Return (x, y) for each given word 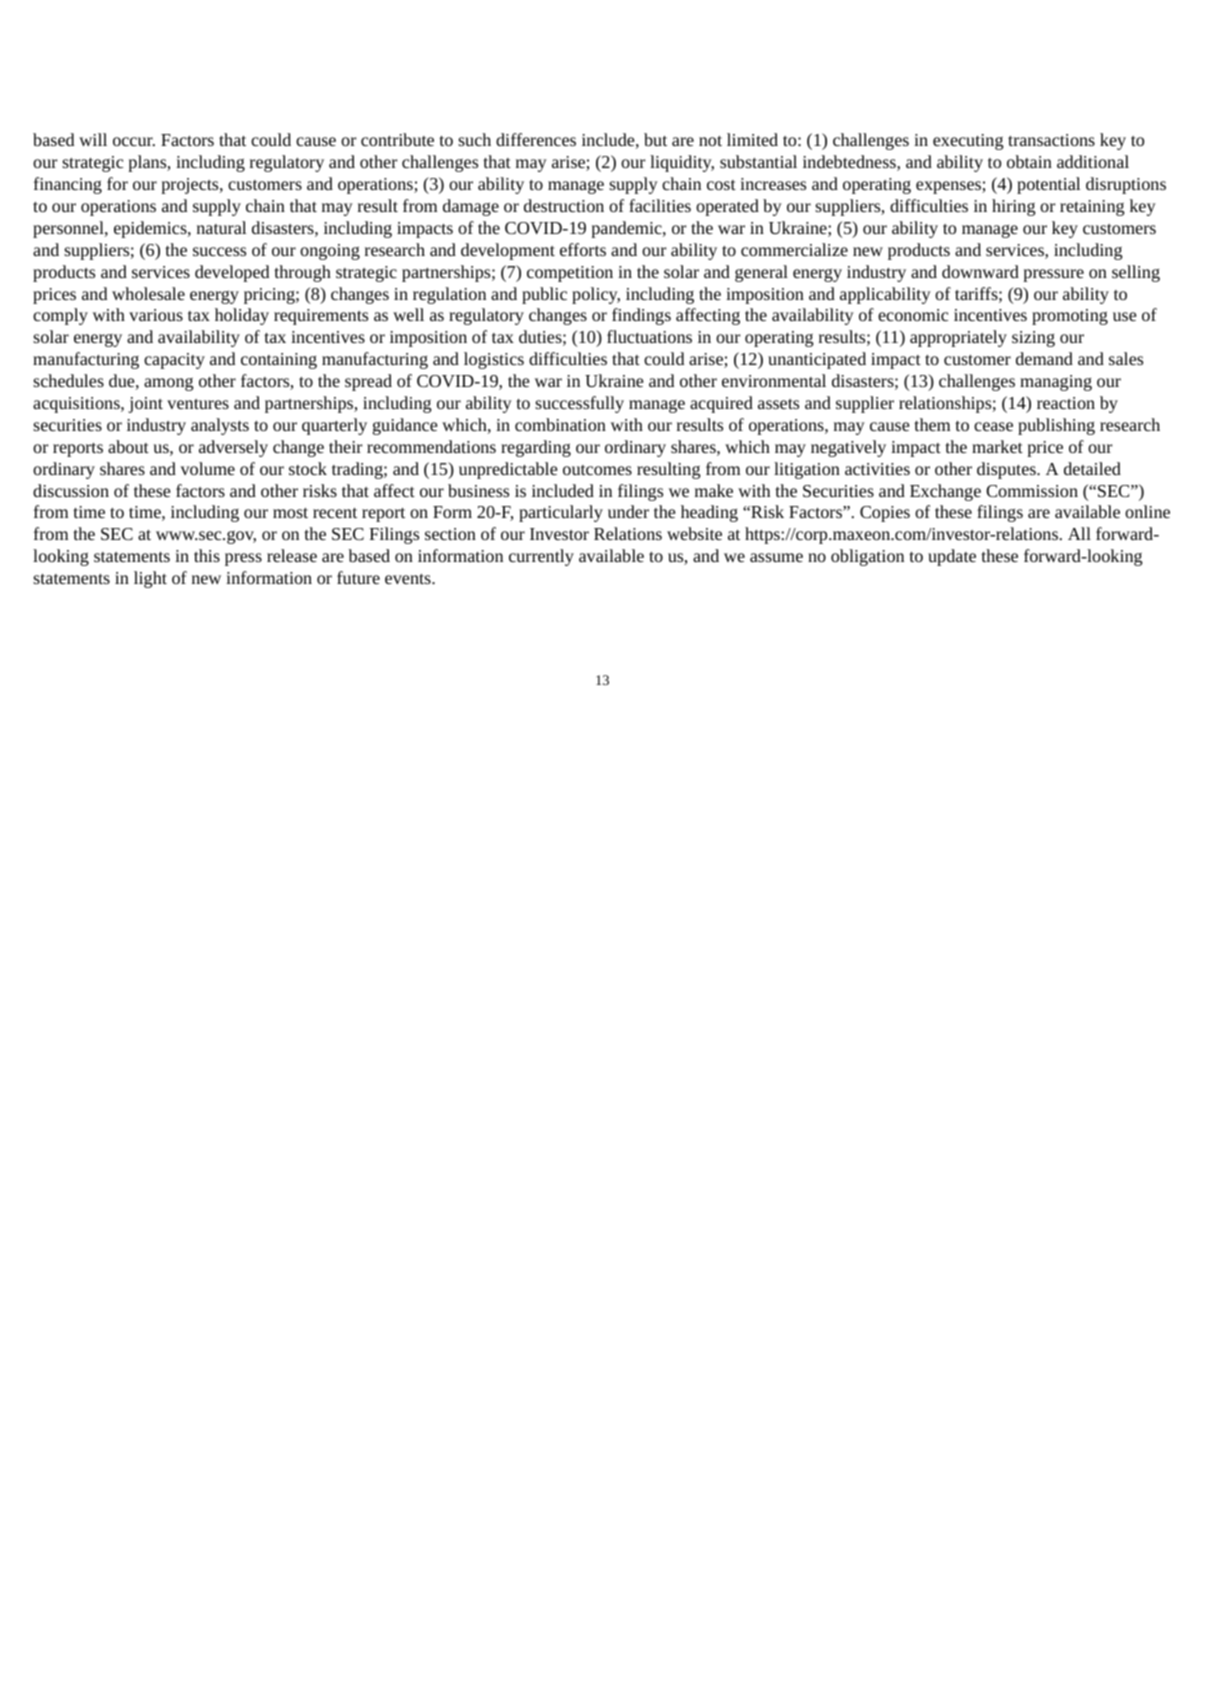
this (207, 555)
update (952, 557)
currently (541, 557)
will (93, 139)
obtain (1029, 161)
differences (536, 139)
